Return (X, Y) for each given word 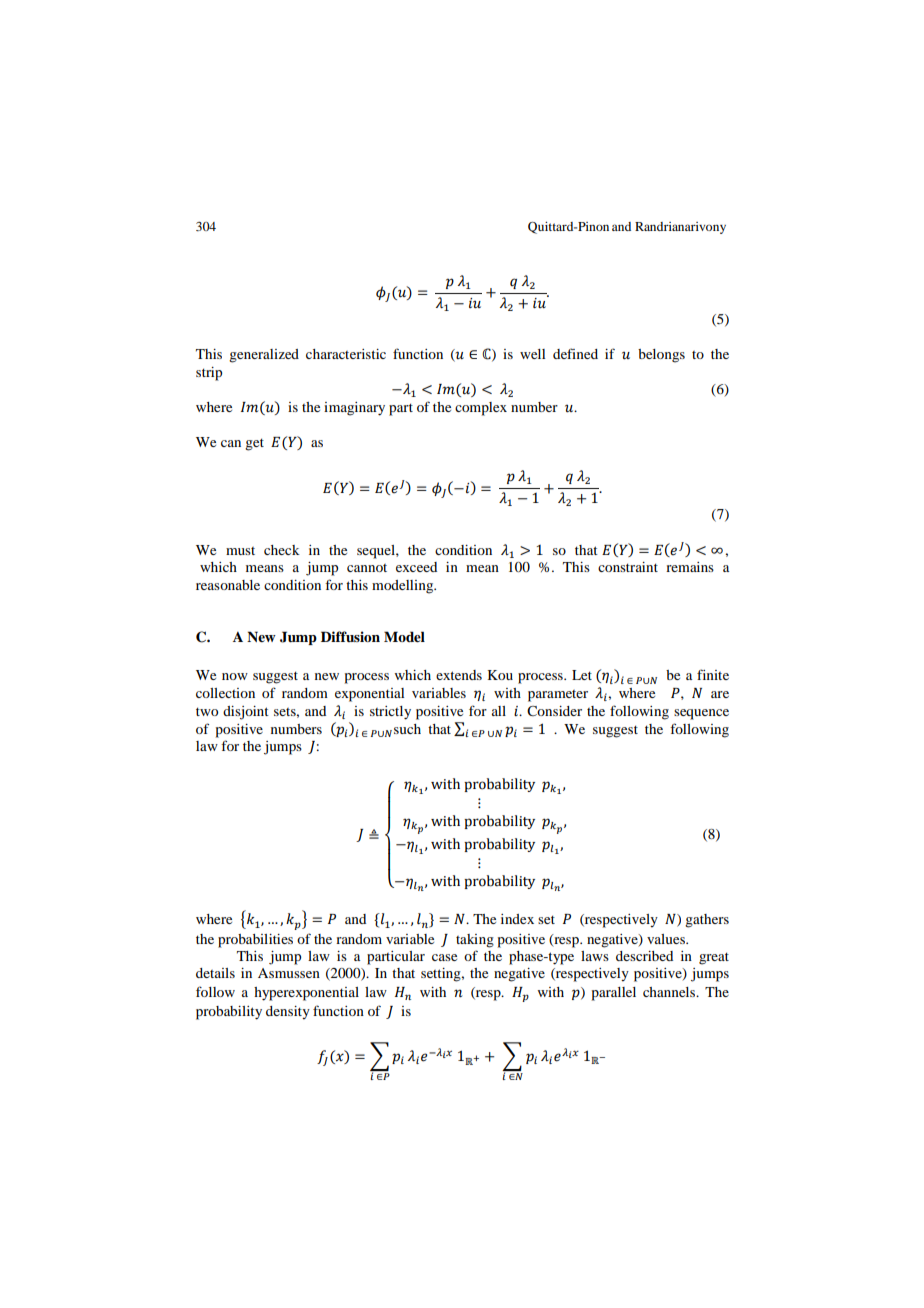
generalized (264, 356)
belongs (661, 356)
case (444, 957)
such (407, 729)
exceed (416, 567)
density (288, 1013)
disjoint (246, 713)
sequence (701, 714)
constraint (628, 567)
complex (481, 409)
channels (670, 992)
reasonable (228, 585)
